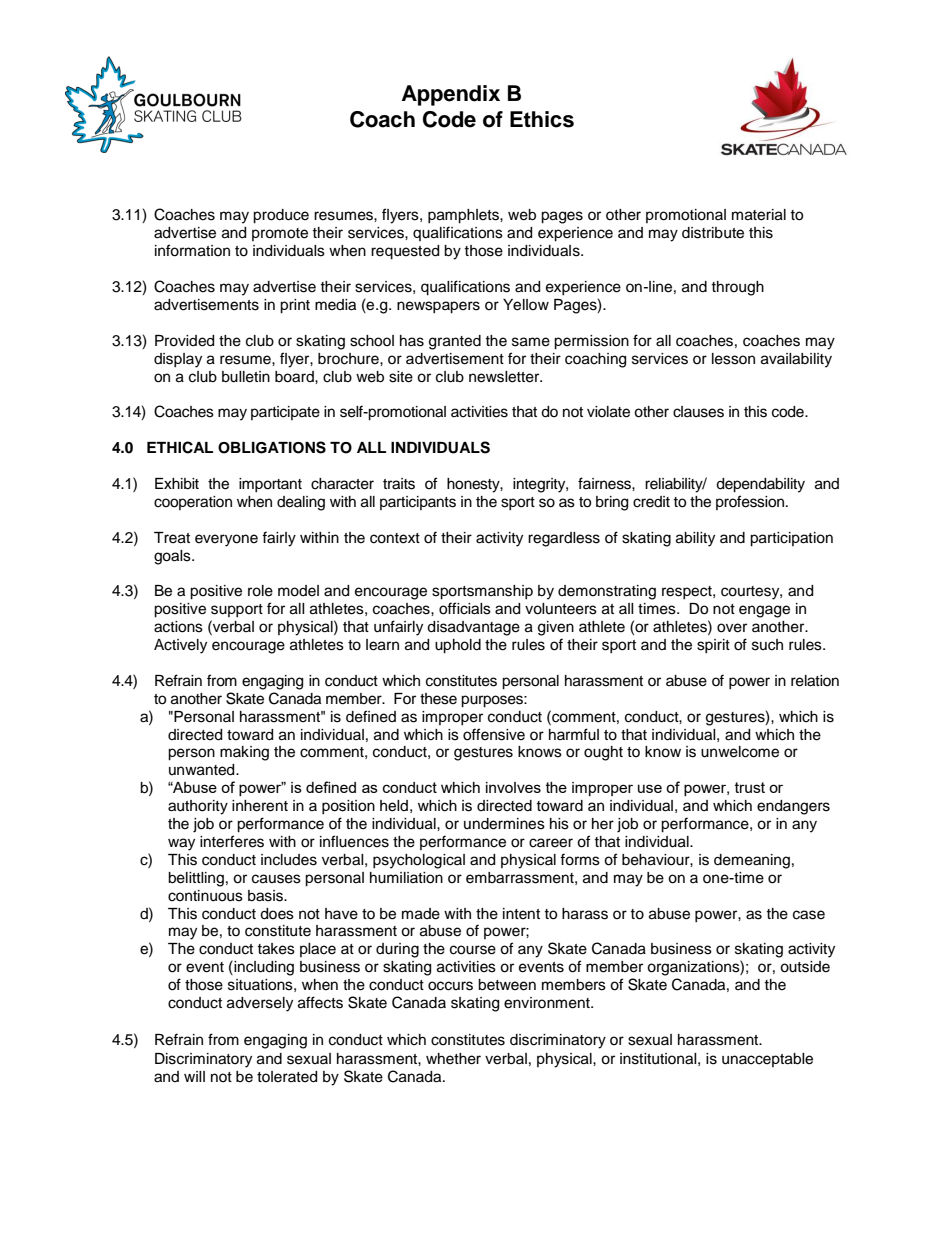 This screenshot has width=952, height=1233. Describe the element at coordinates (287, 1077) in the screenshot. I see `tolerated` at that location.
